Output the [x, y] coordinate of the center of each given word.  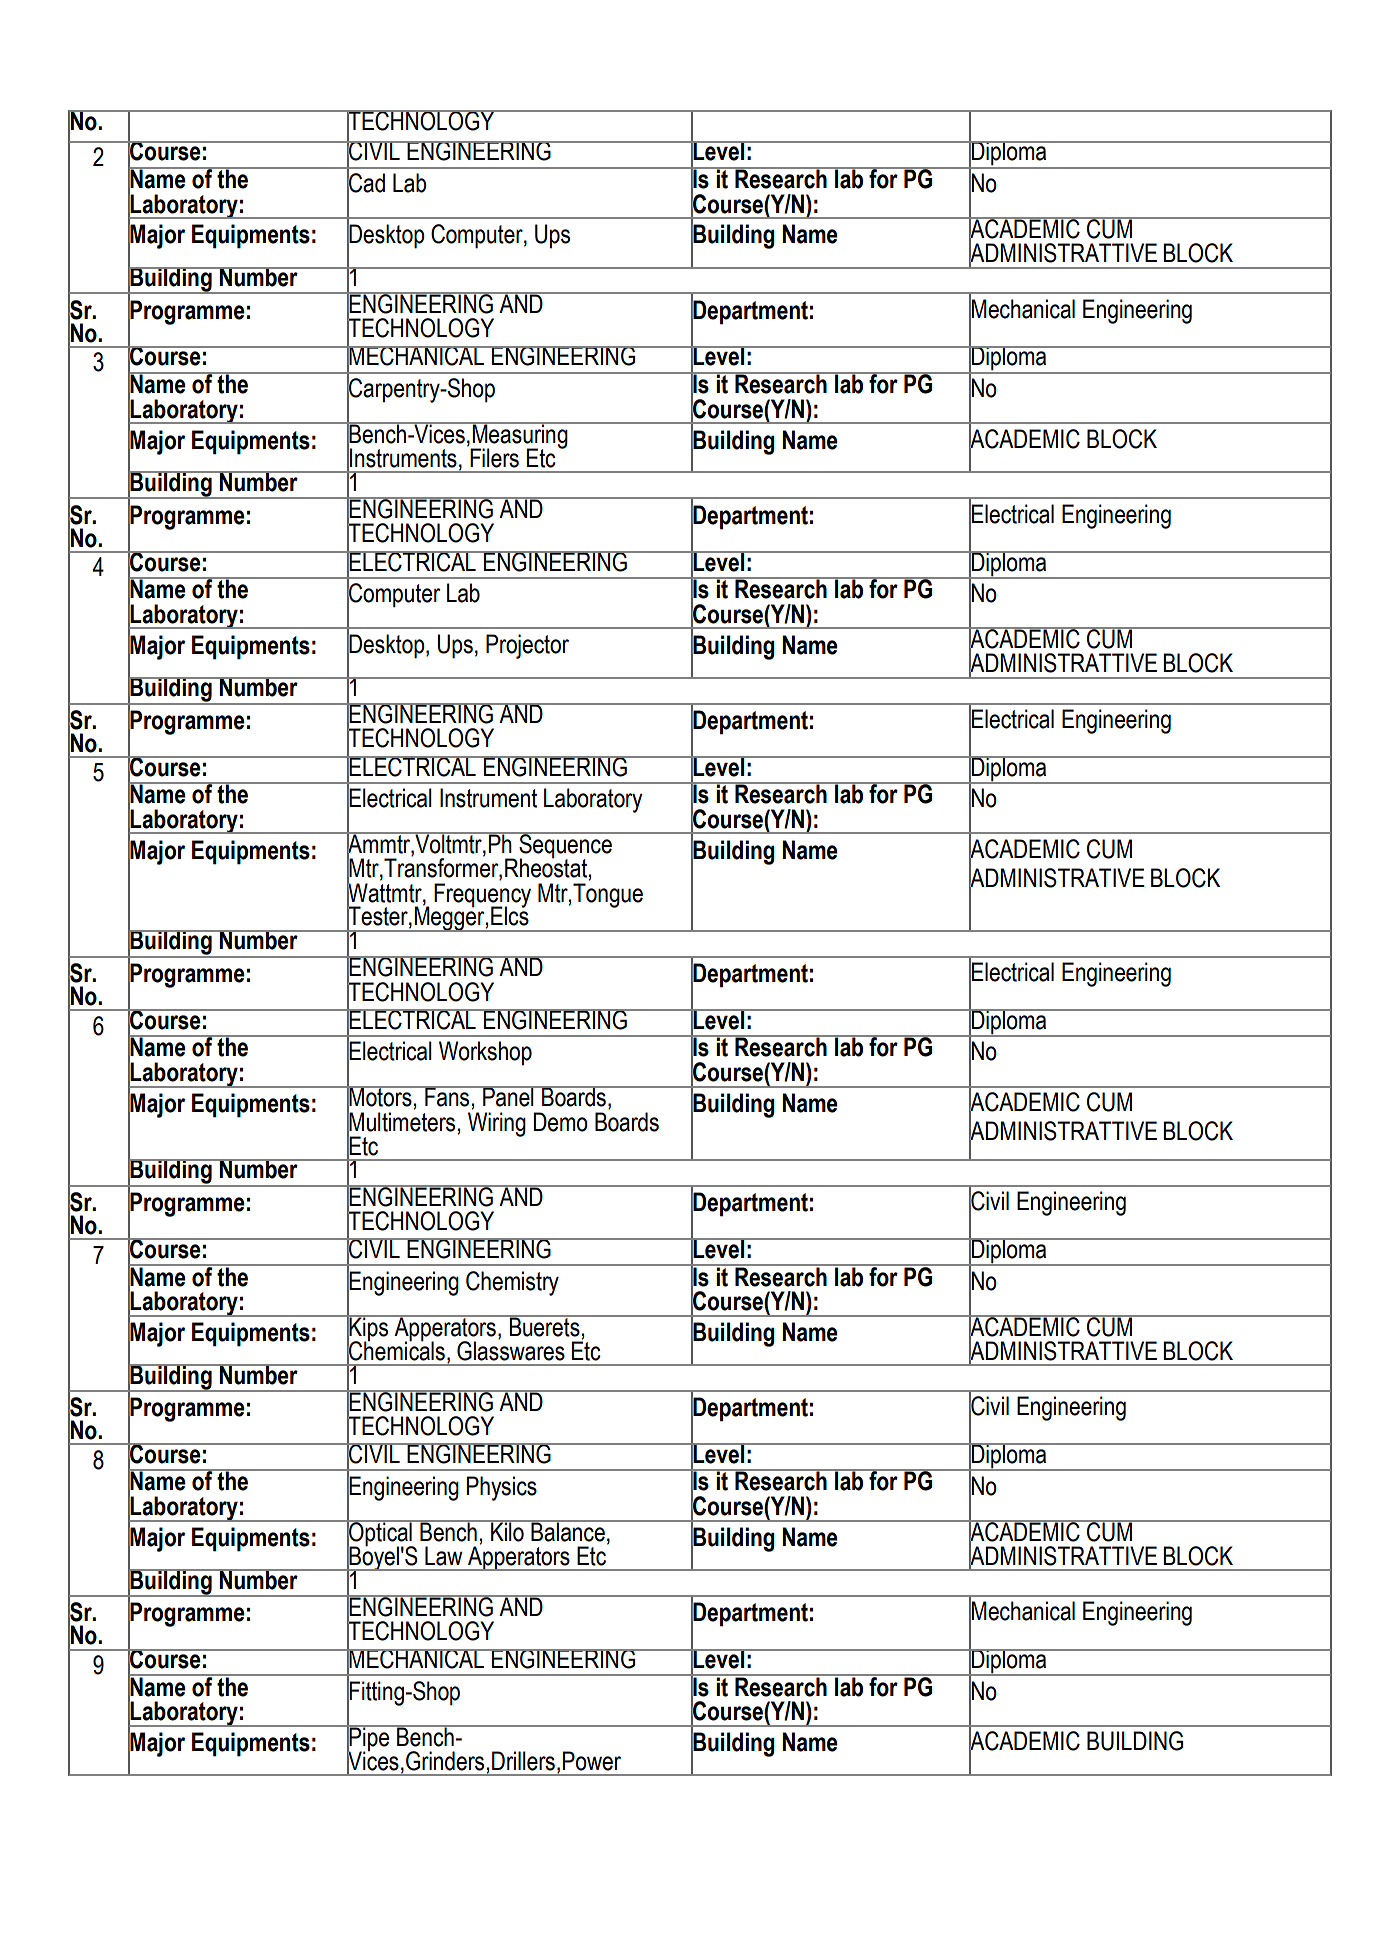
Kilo [507, 1531]
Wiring [497, 1124]
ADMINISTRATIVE [1057, 878]
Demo [560, 1122]
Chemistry [512, 1283]
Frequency [482, 896]
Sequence [565, 846]
